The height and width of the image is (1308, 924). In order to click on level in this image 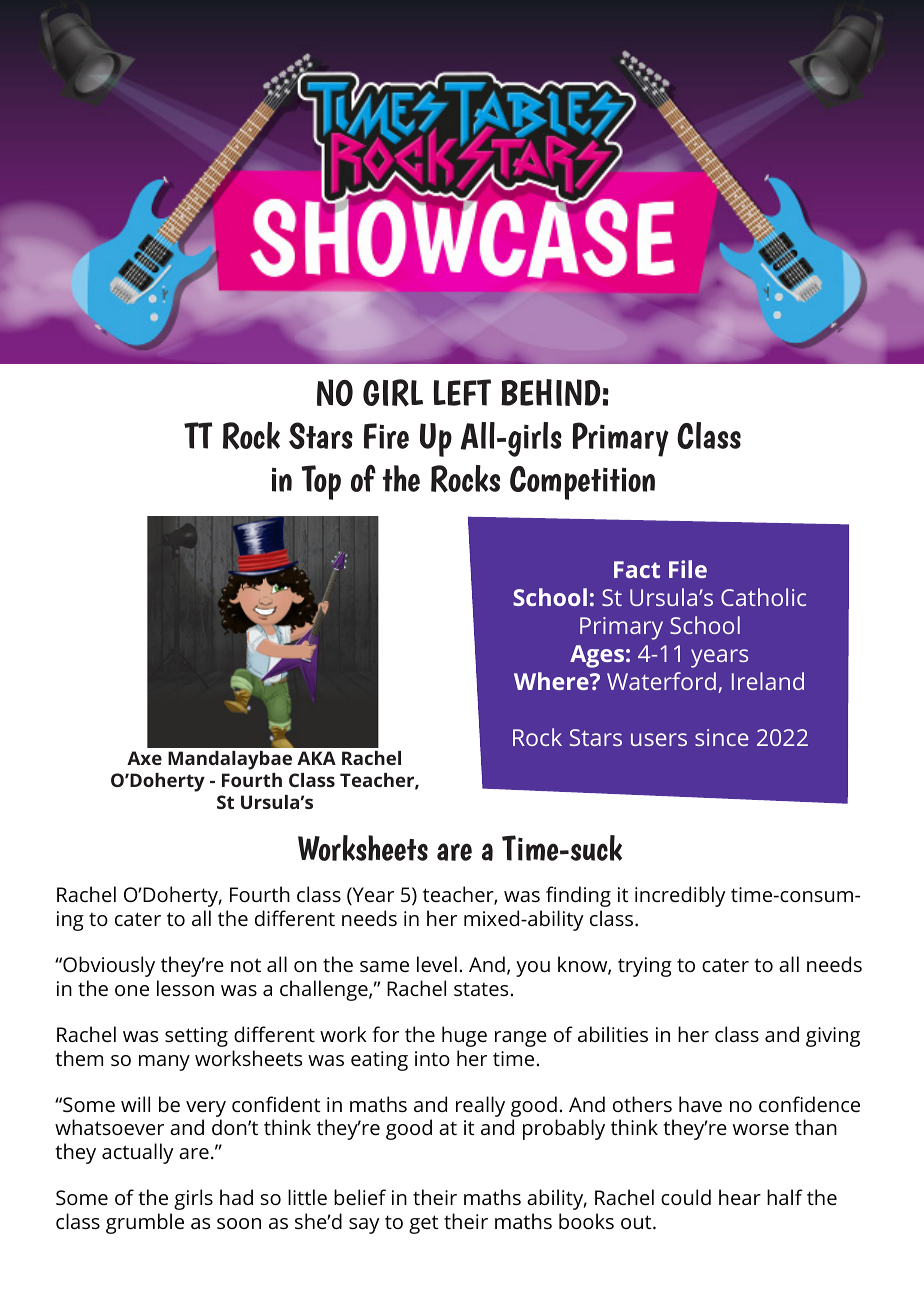, I will do `click(437, 964)`.
